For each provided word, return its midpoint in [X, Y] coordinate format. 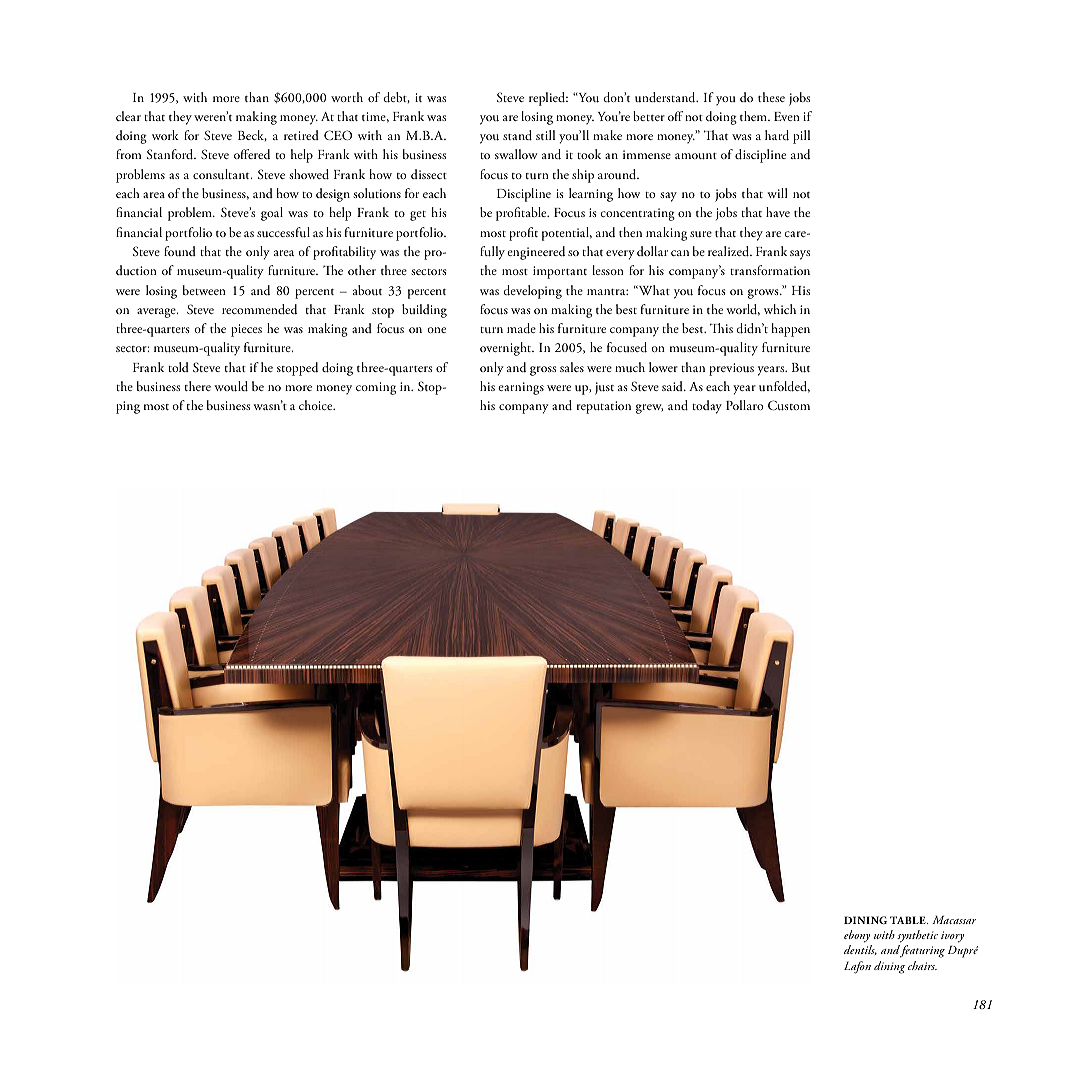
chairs [922, 965]
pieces [246, 330]
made [521, 328]
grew [649, 409]
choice [317, 405]
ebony [858, 938]
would [231, 386]
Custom [789, 405]
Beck [252, 135]
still [545, 135]
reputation [604, 407]
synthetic [917, 938]
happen [790, 330]
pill [801, 137]
